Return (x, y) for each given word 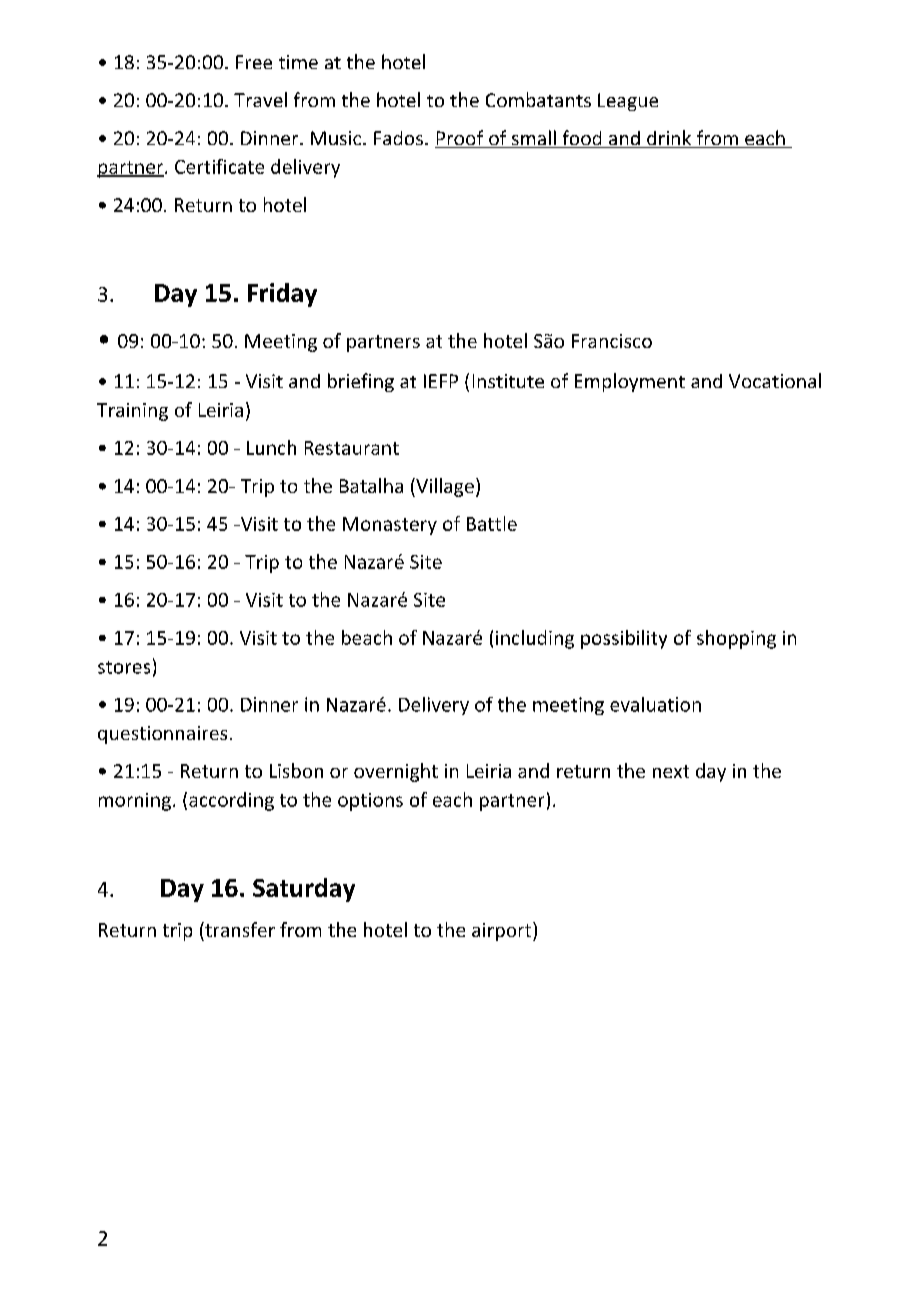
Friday (282, 295)
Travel (260, 99)
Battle (492, 523)
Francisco (612, 341)
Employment (630, 382)
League (628, 102)
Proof (460, 139)
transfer (239, 929)
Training (132, 412)
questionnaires (162, 735)
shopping (736, 639)
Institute (508, 381)
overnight (396, 772)
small (533, 139)
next (671, 771)
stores (124, 667)
